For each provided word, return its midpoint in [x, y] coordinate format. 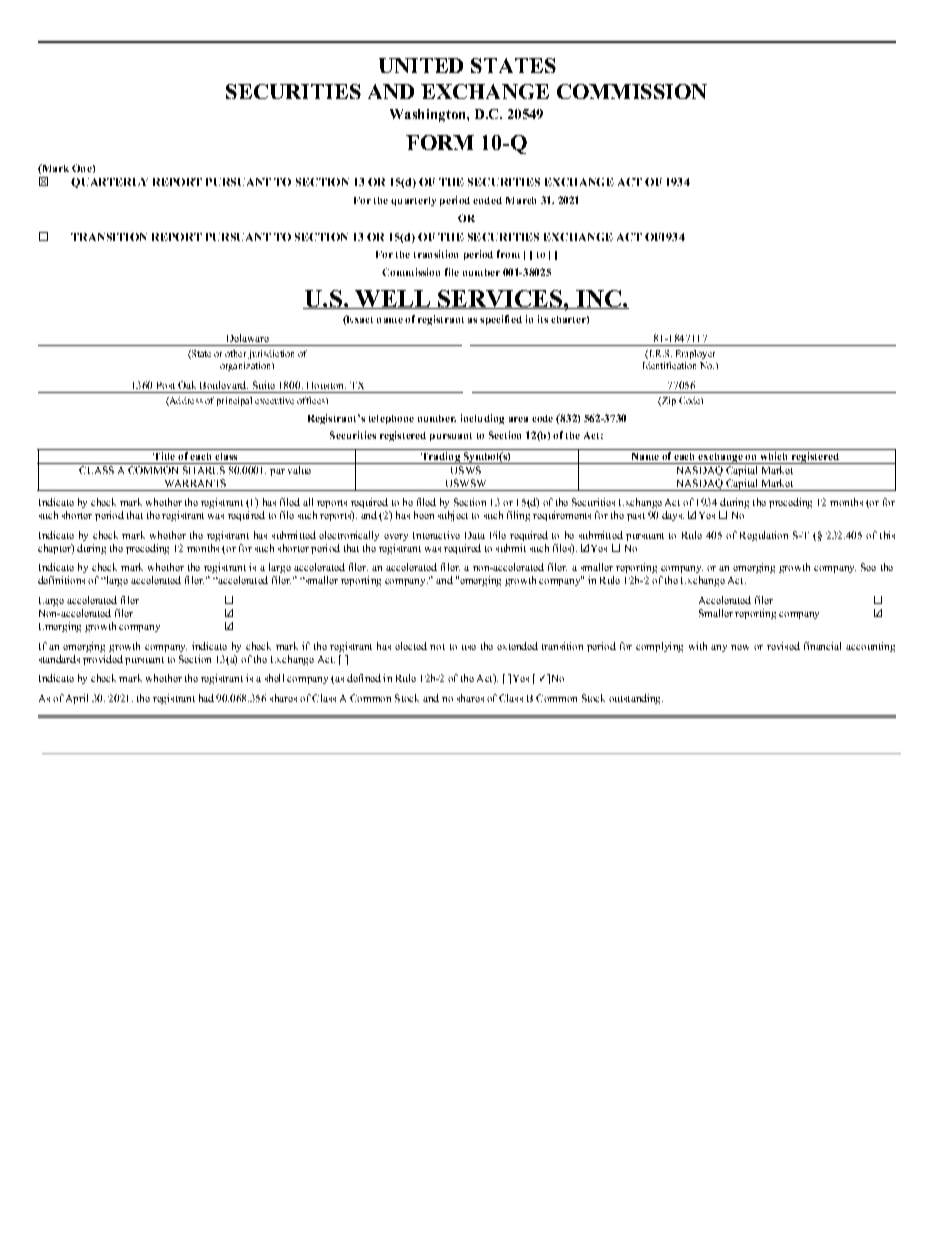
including [482, 419]
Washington [429, 115]
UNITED [421, 65]
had [206, 698]
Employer [695, 354]
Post [166, 385]
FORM [440, 142]
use [469, 647]
